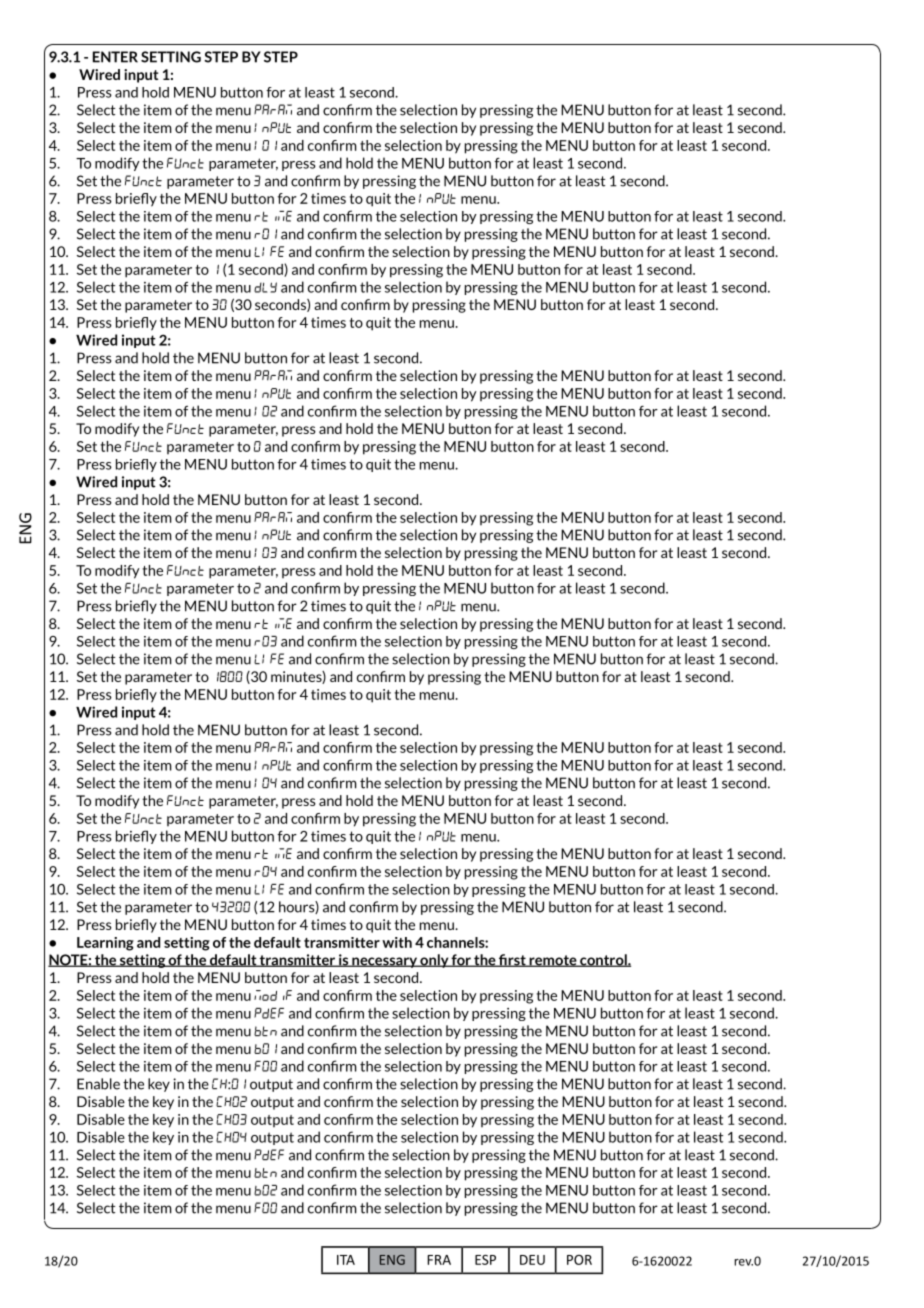 The width and height of the document is (924, 1308). I want to click on ITA, so click(346, 1260).
